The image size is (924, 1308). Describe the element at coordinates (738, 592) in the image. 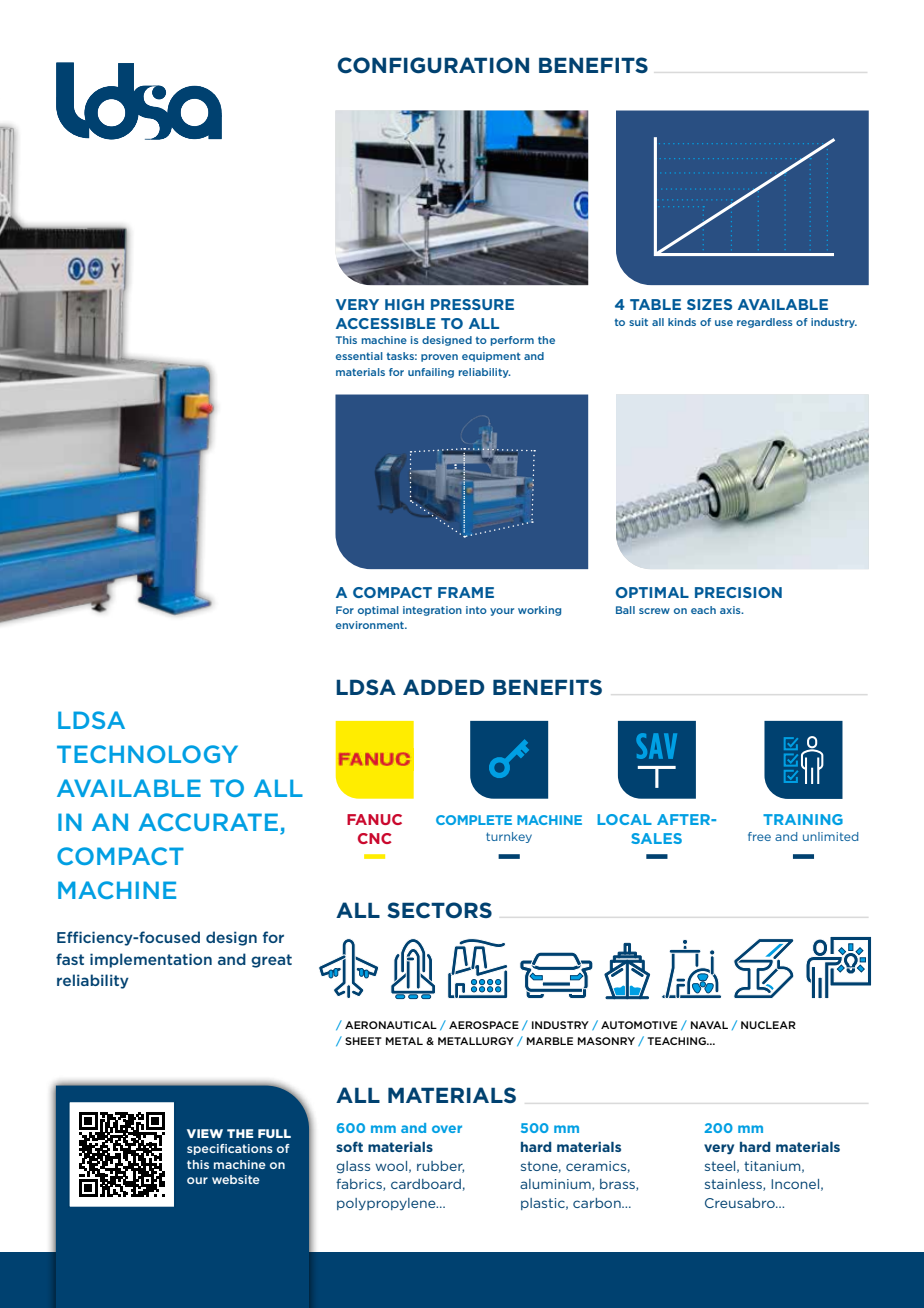

I see `PRECISION` at that location.
